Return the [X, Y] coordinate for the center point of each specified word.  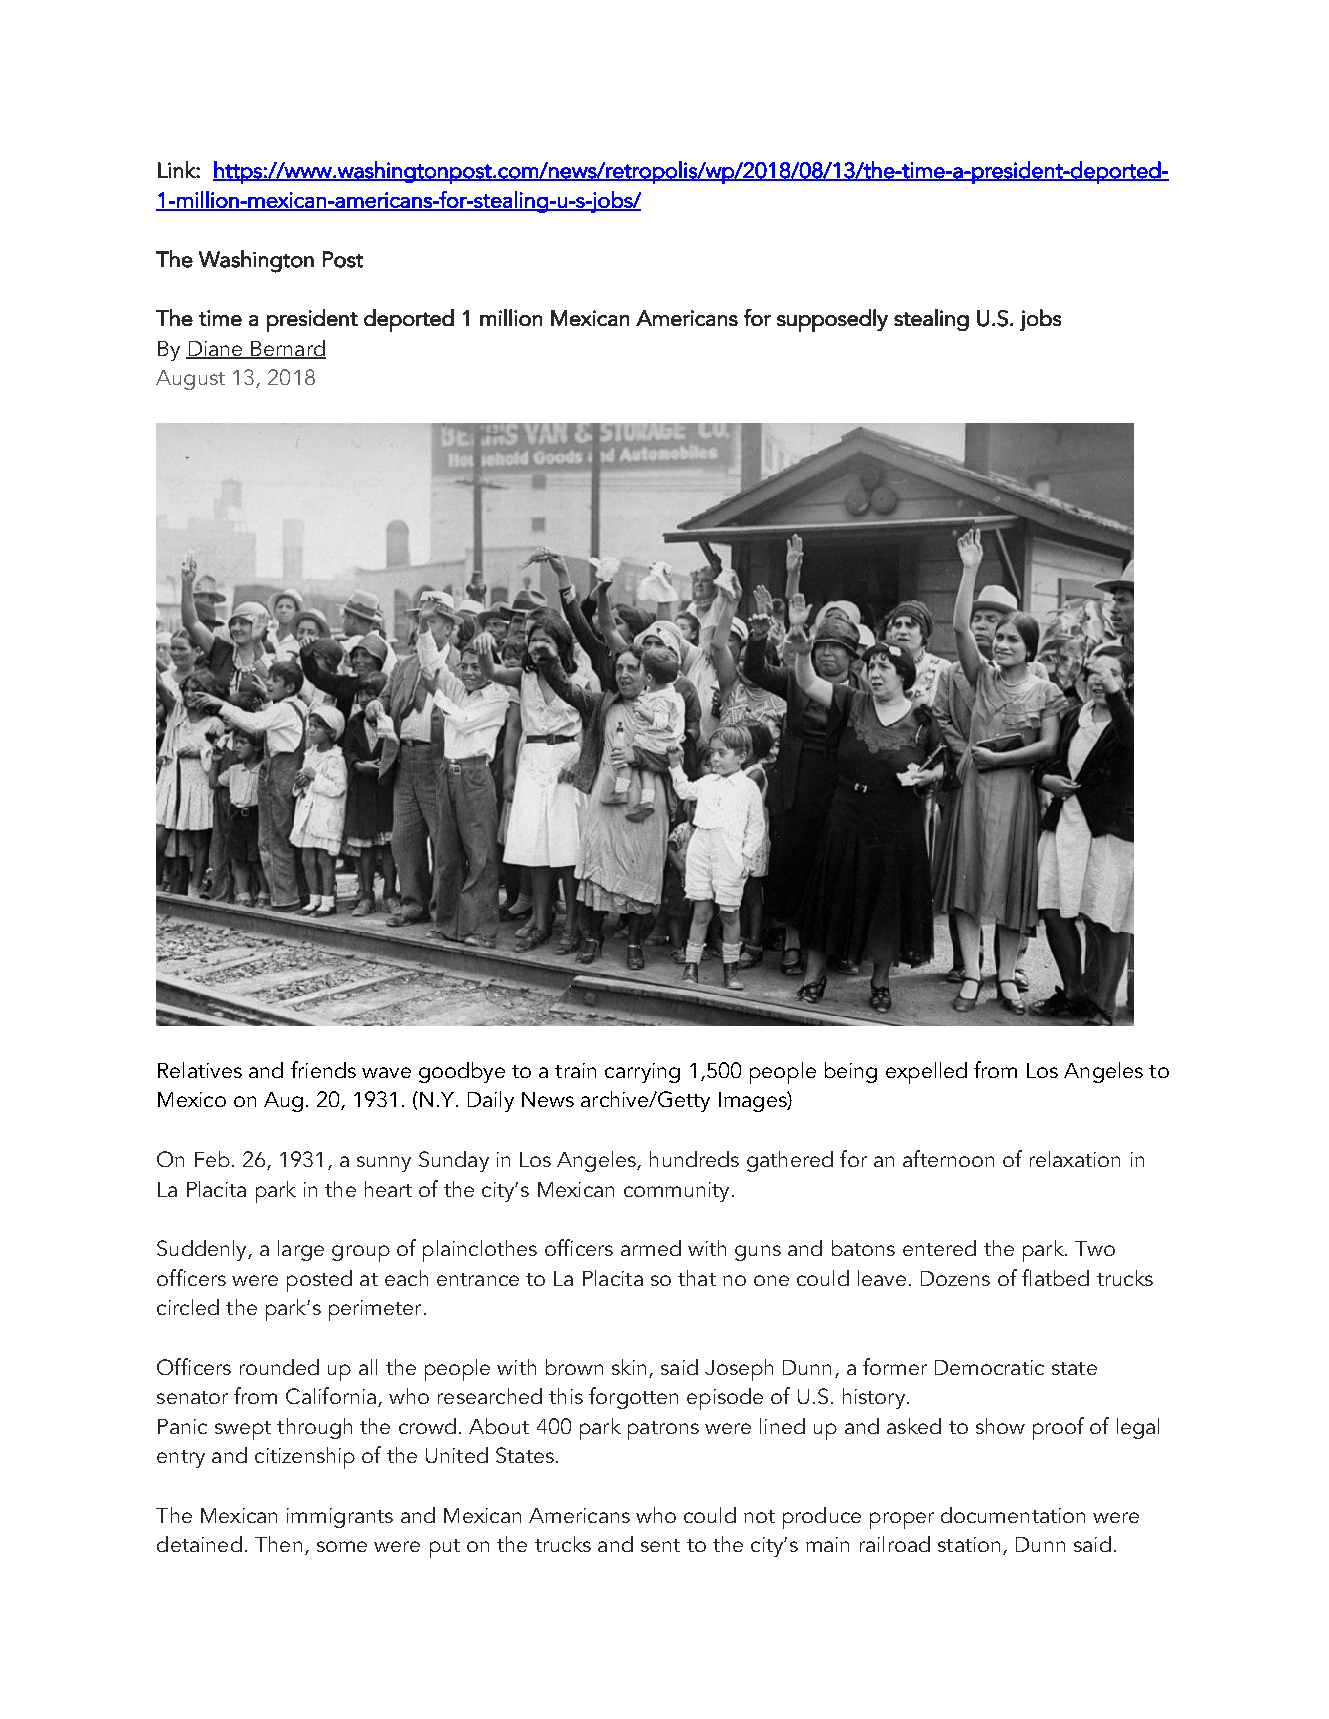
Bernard [287, 349]
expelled [926, 1073]
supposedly [832, 320]
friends [323, 1069]
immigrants [340, 1518]
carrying [642, 1073]
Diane [215, 349]
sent [660, 1545]
